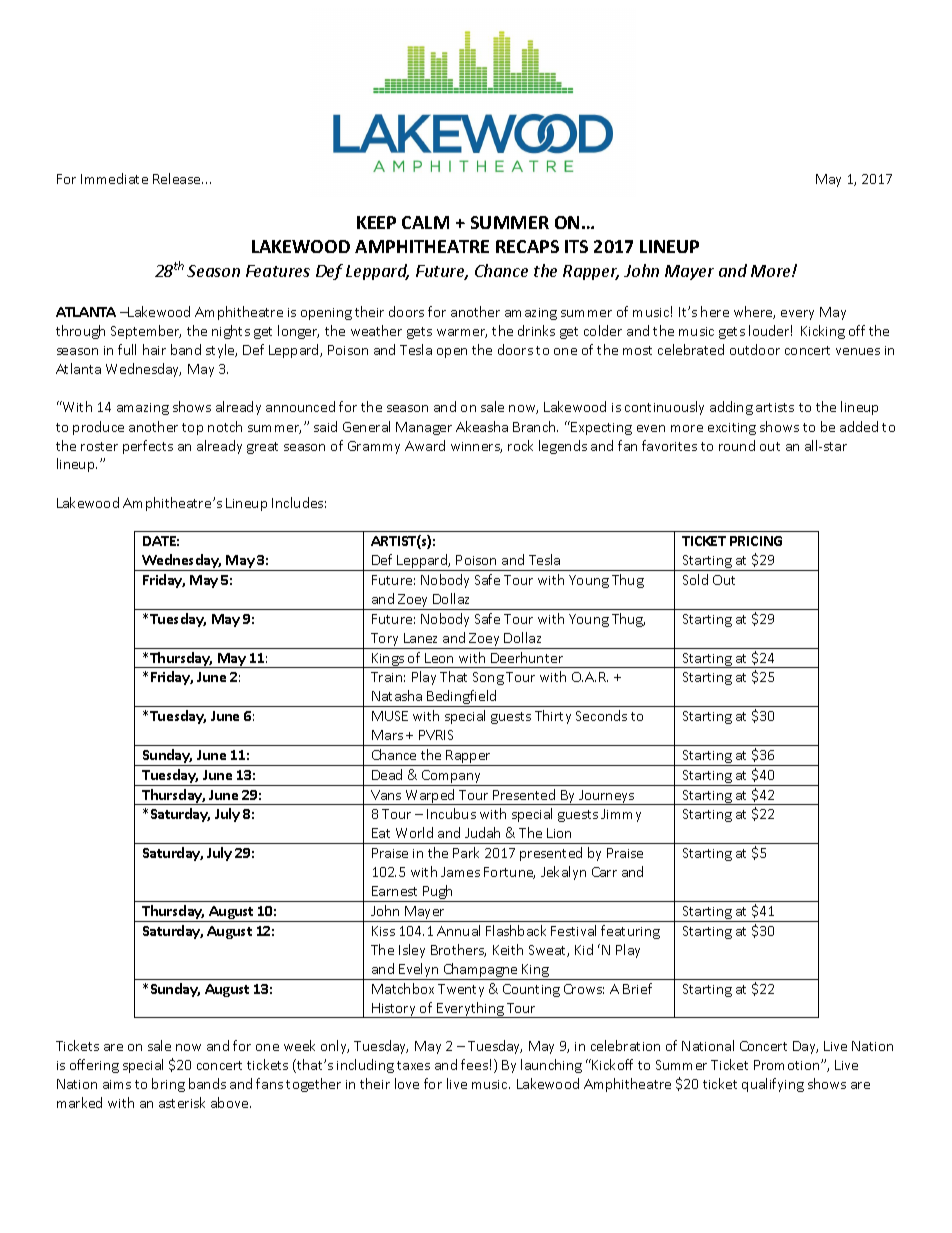  What do you see at coordinates (576, 246) in the screenshot?
I see `ITS` at bounding box center [576, 246].
